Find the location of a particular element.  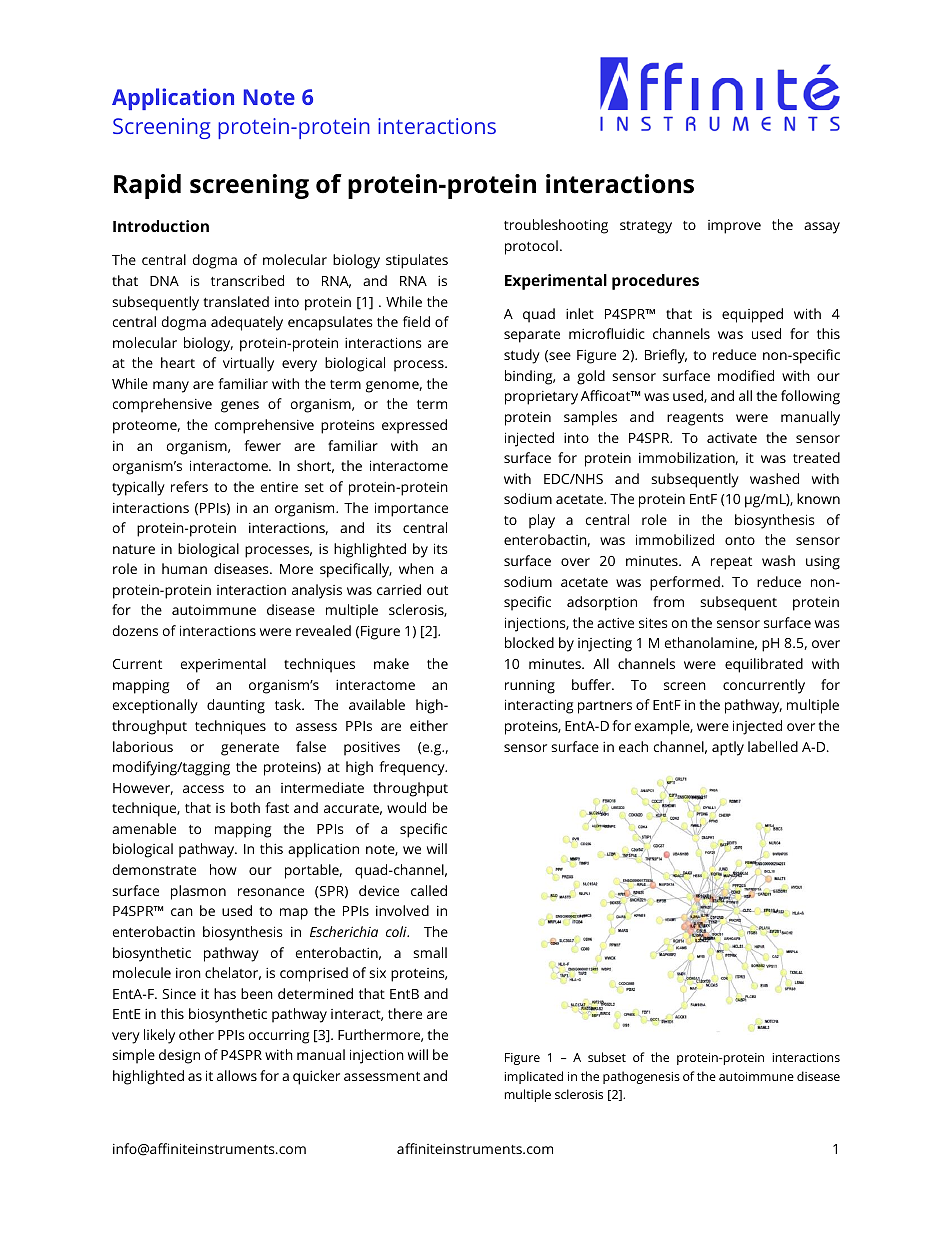

equilibrated is located at coordinates (764, 665).
